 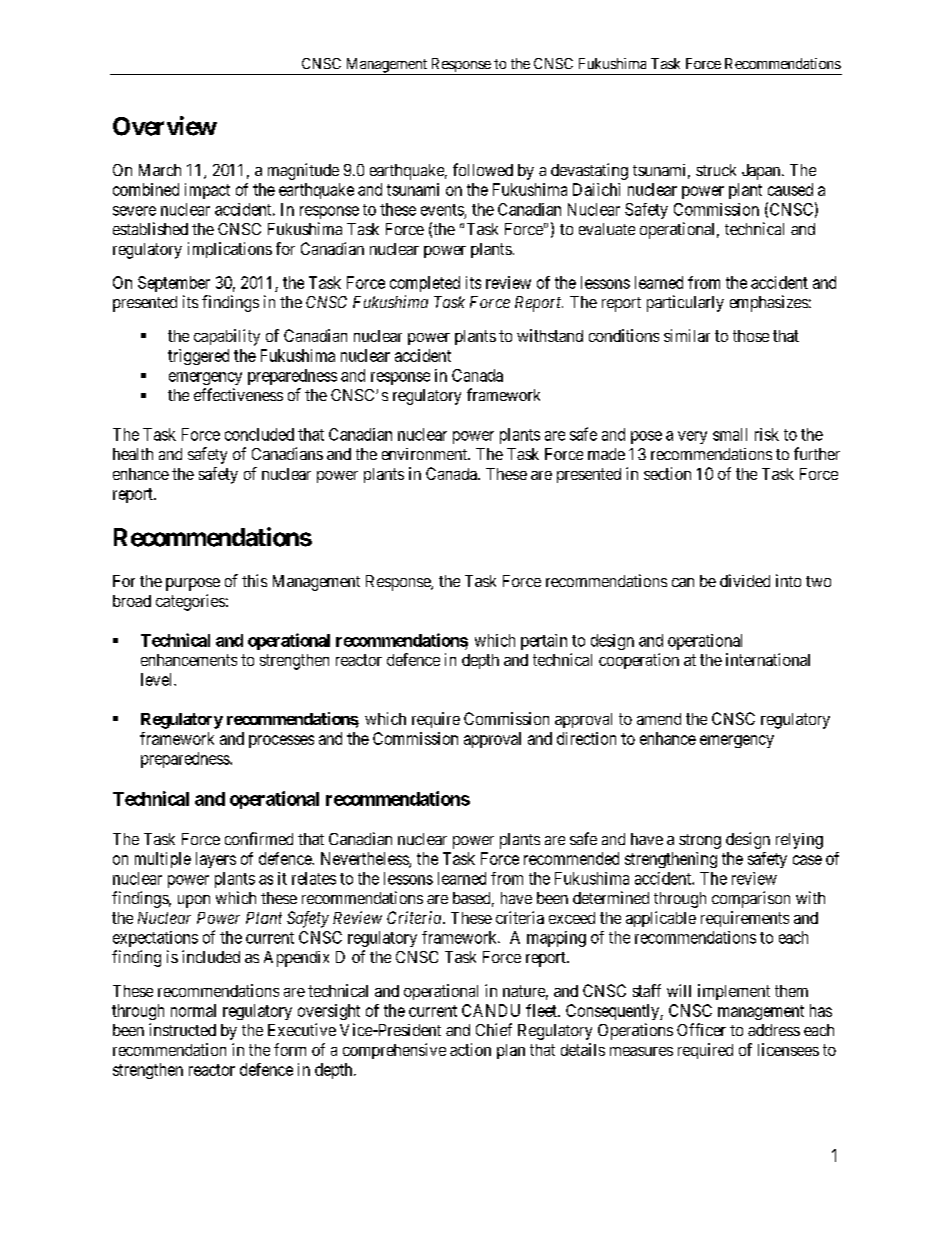 What do you see at coordinates (606, 454) in the page?
I see `made` at bounding box center [606, 454].
